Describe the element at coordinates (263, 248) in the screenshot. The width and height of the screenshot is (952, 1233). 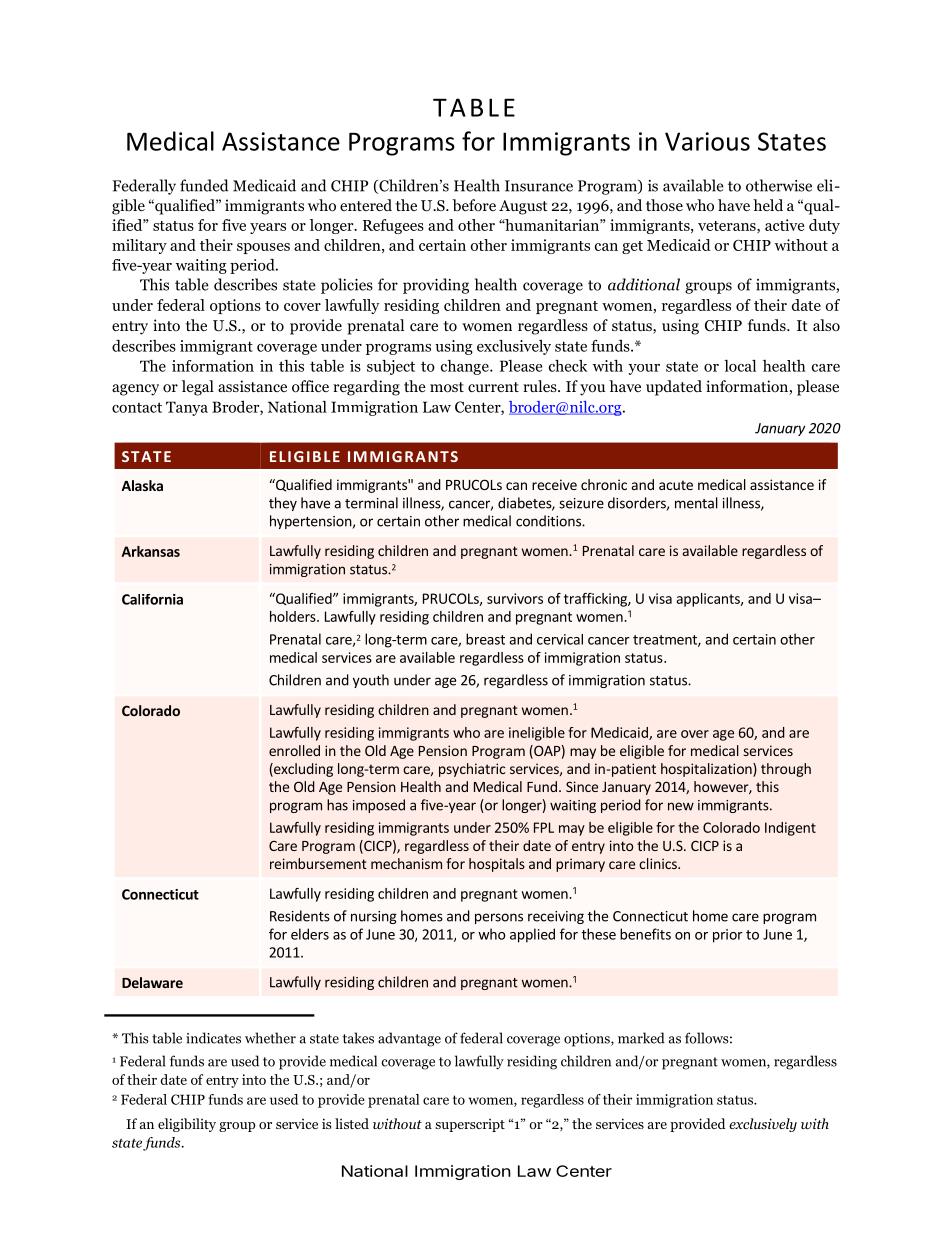
I see `spouses` at that location.
